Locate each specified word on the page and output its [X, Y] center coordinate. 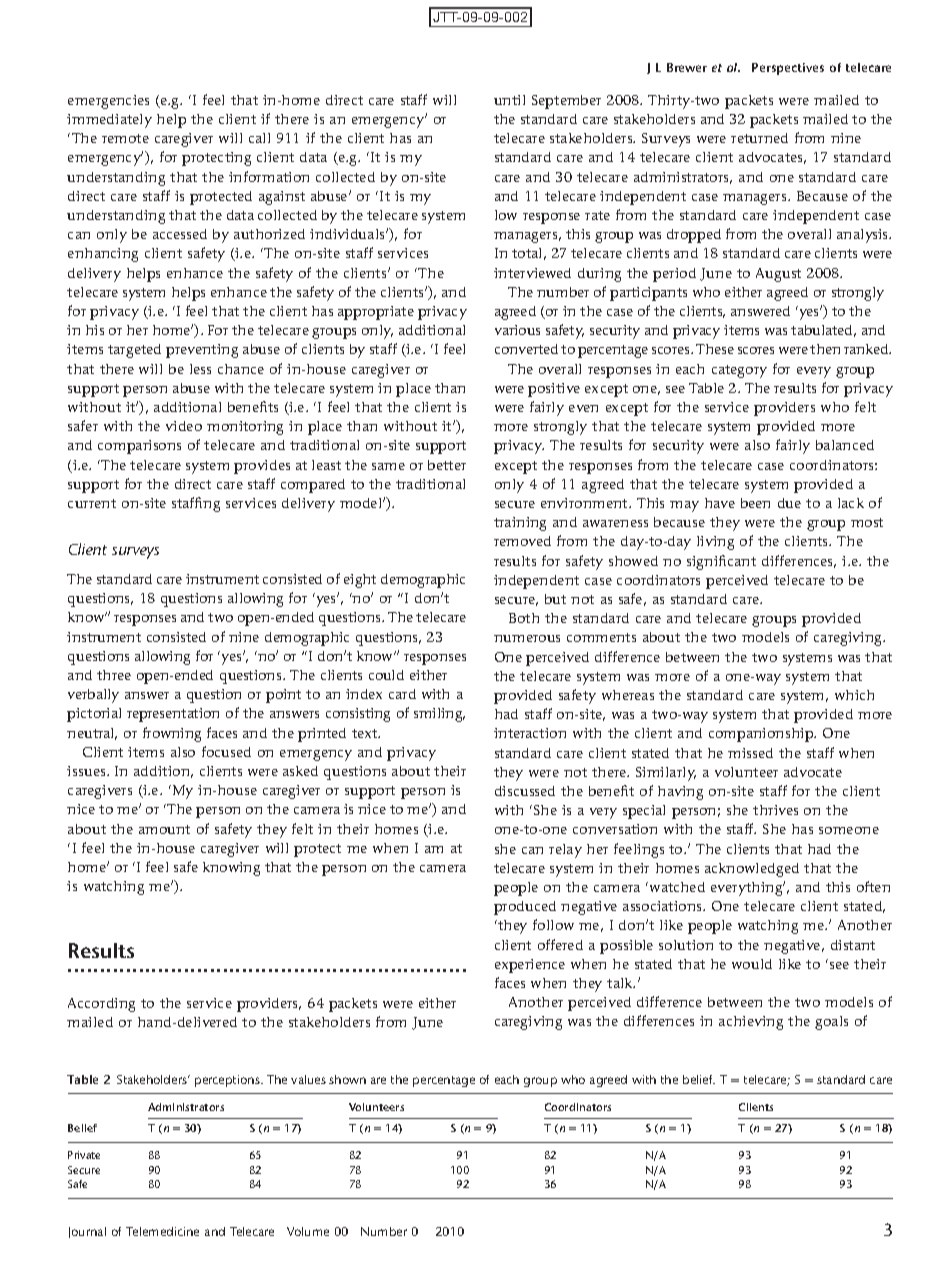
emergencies [108, 102]
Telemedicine [162, 1231]
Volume [308, 1231]
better [447, 465]
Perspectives [788, 69]
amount [164, 829]
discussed [525, 791]
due [789, 503]
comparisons [139, 447]
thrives [775, 810]
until [509, 100]
